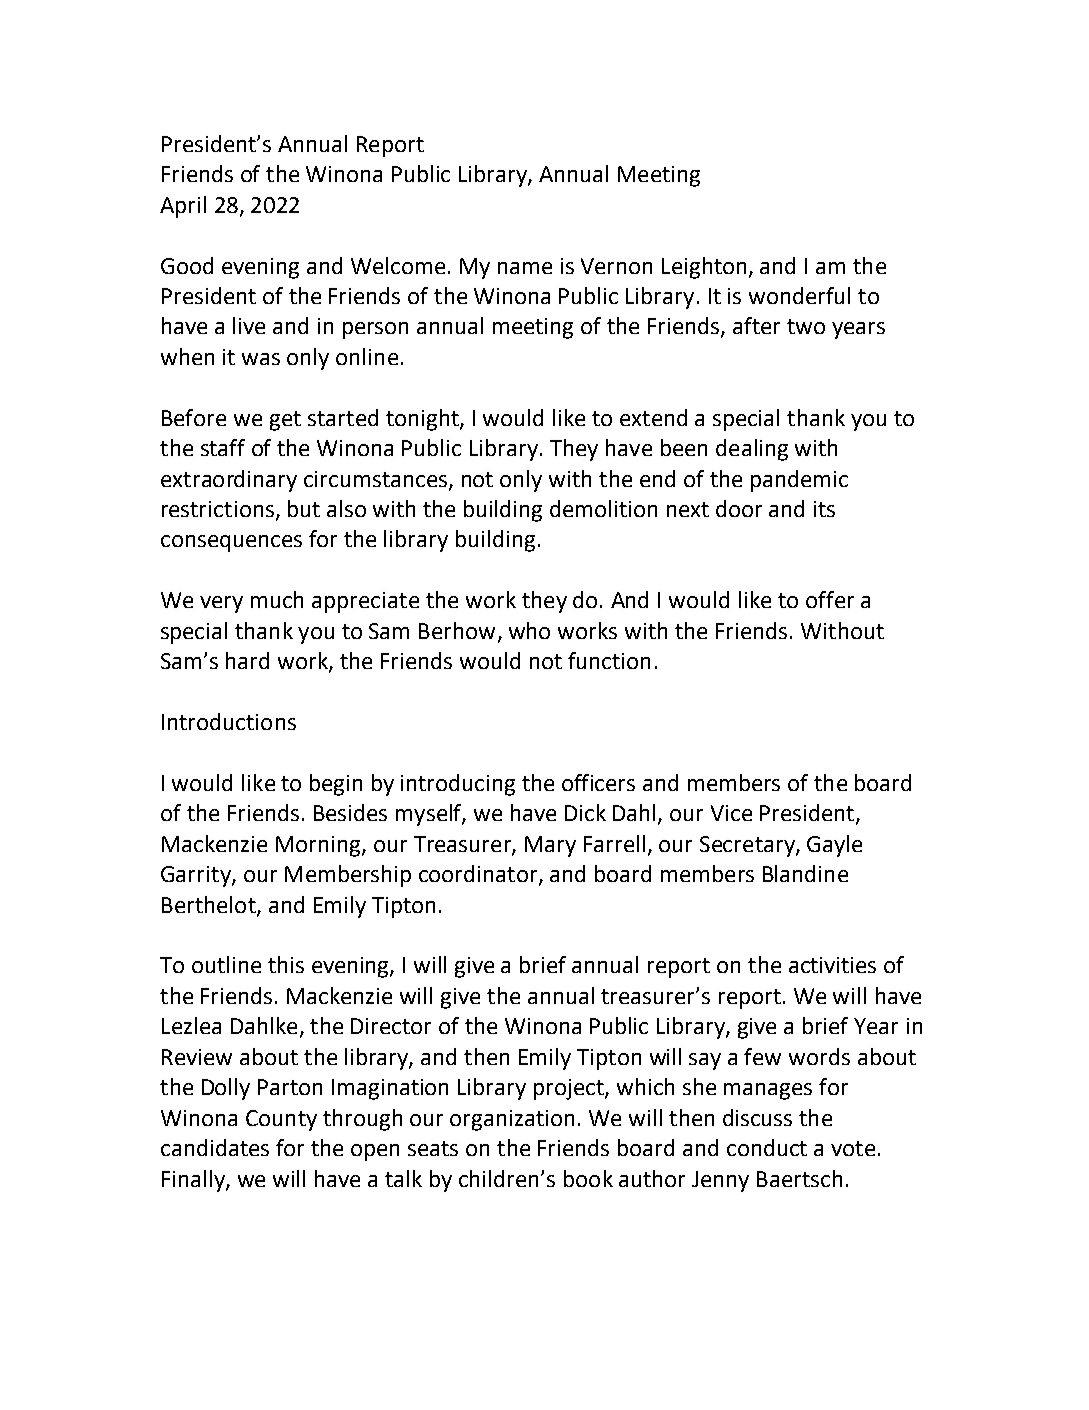 This document has width=1089, height=1410. Describe the element at coordinates (281, 1120) in the document. I see `County` at that location.
